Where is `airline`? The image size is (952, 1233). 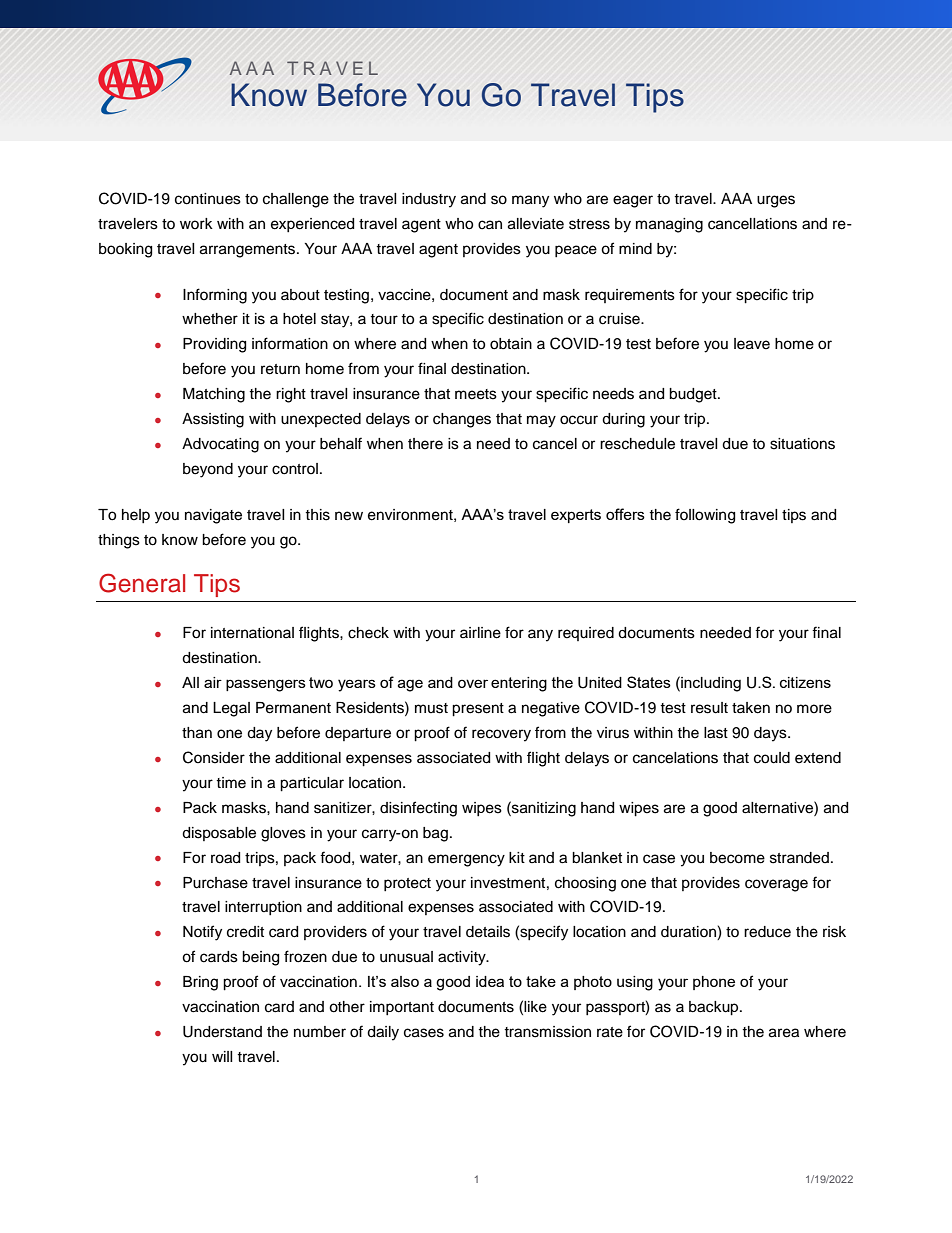
airline is located at coordinates (480, 633).
